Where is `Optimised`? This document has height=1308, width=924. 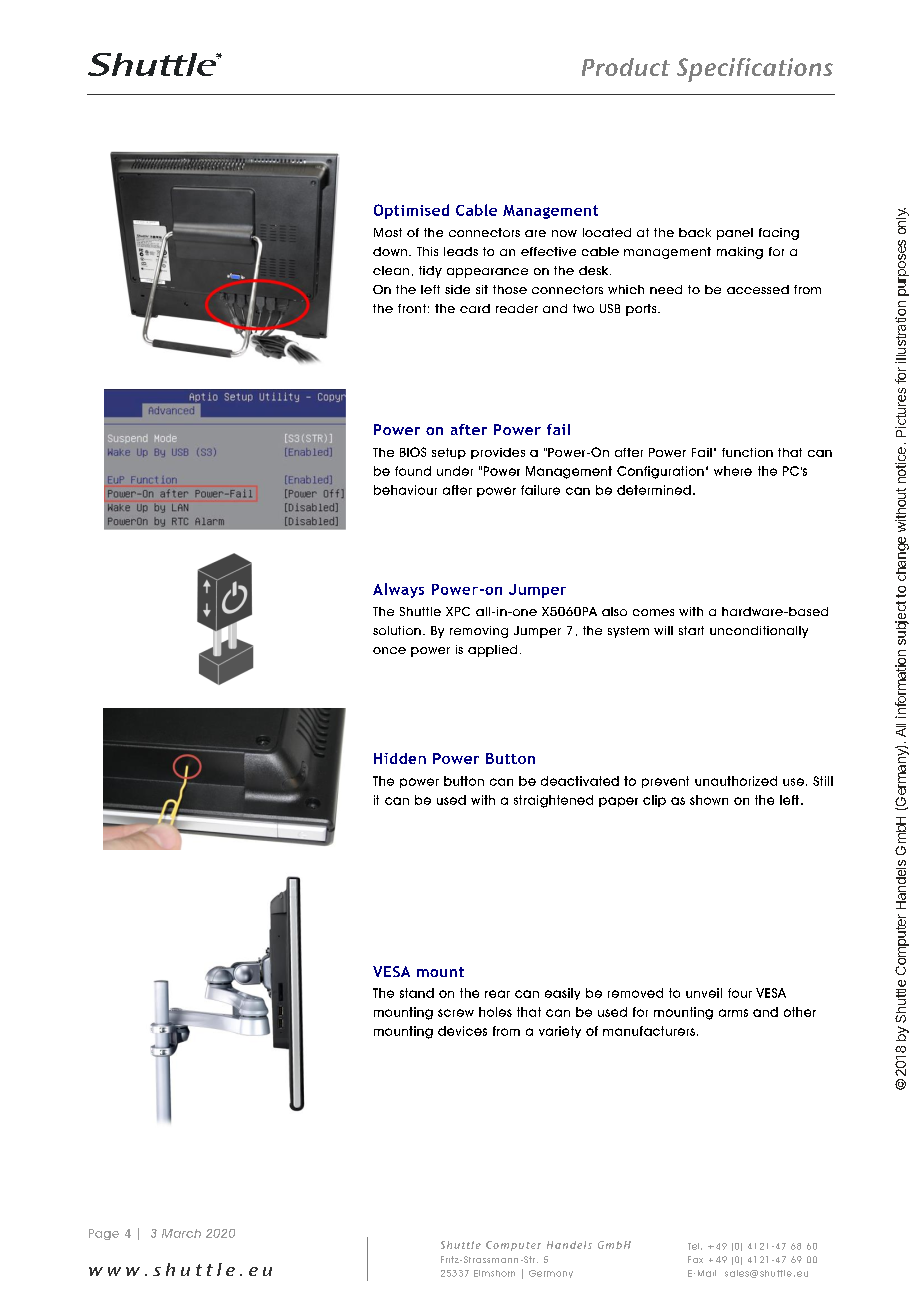
Optimised is located at coordinates (411, 211).
